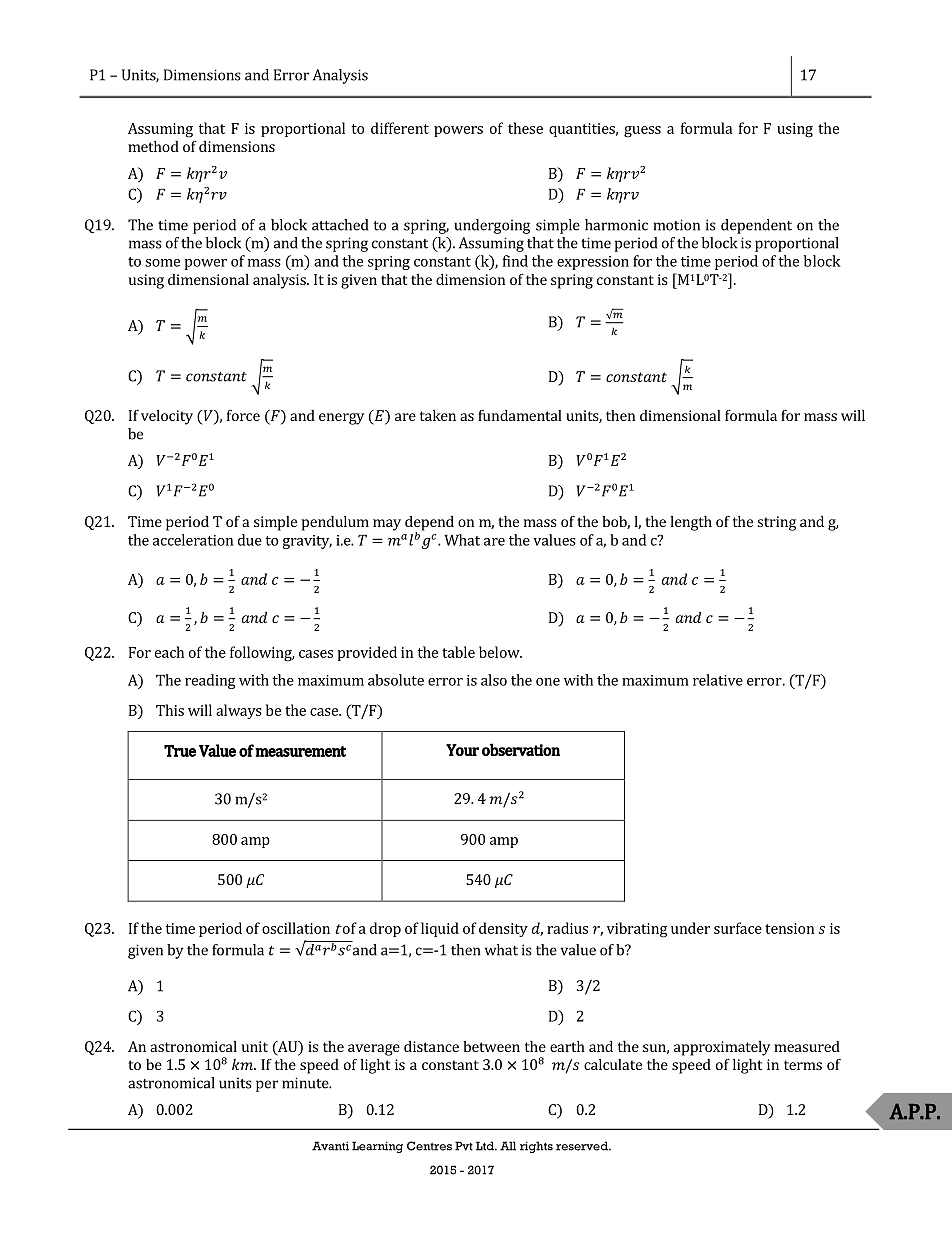 The width and height of the screenshot is (952, 1233). I want to click on guess, so click(642, 132).
